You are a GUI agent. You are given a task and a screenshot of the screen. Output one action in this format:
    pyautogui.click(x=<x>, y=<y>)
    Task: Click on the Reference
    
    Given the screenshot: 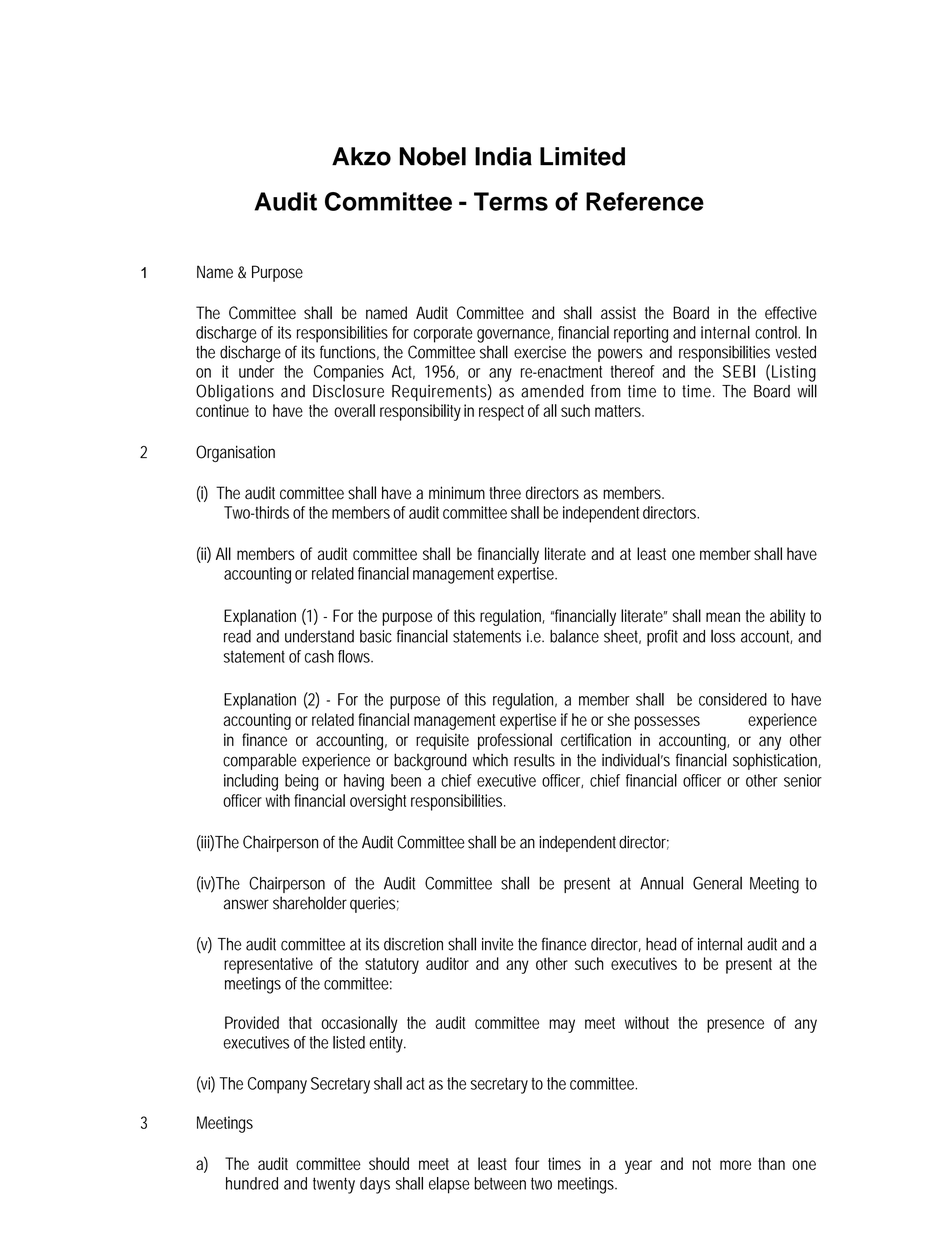 What is the action you would take?
    pyautogui.click(x=645, y=201)
